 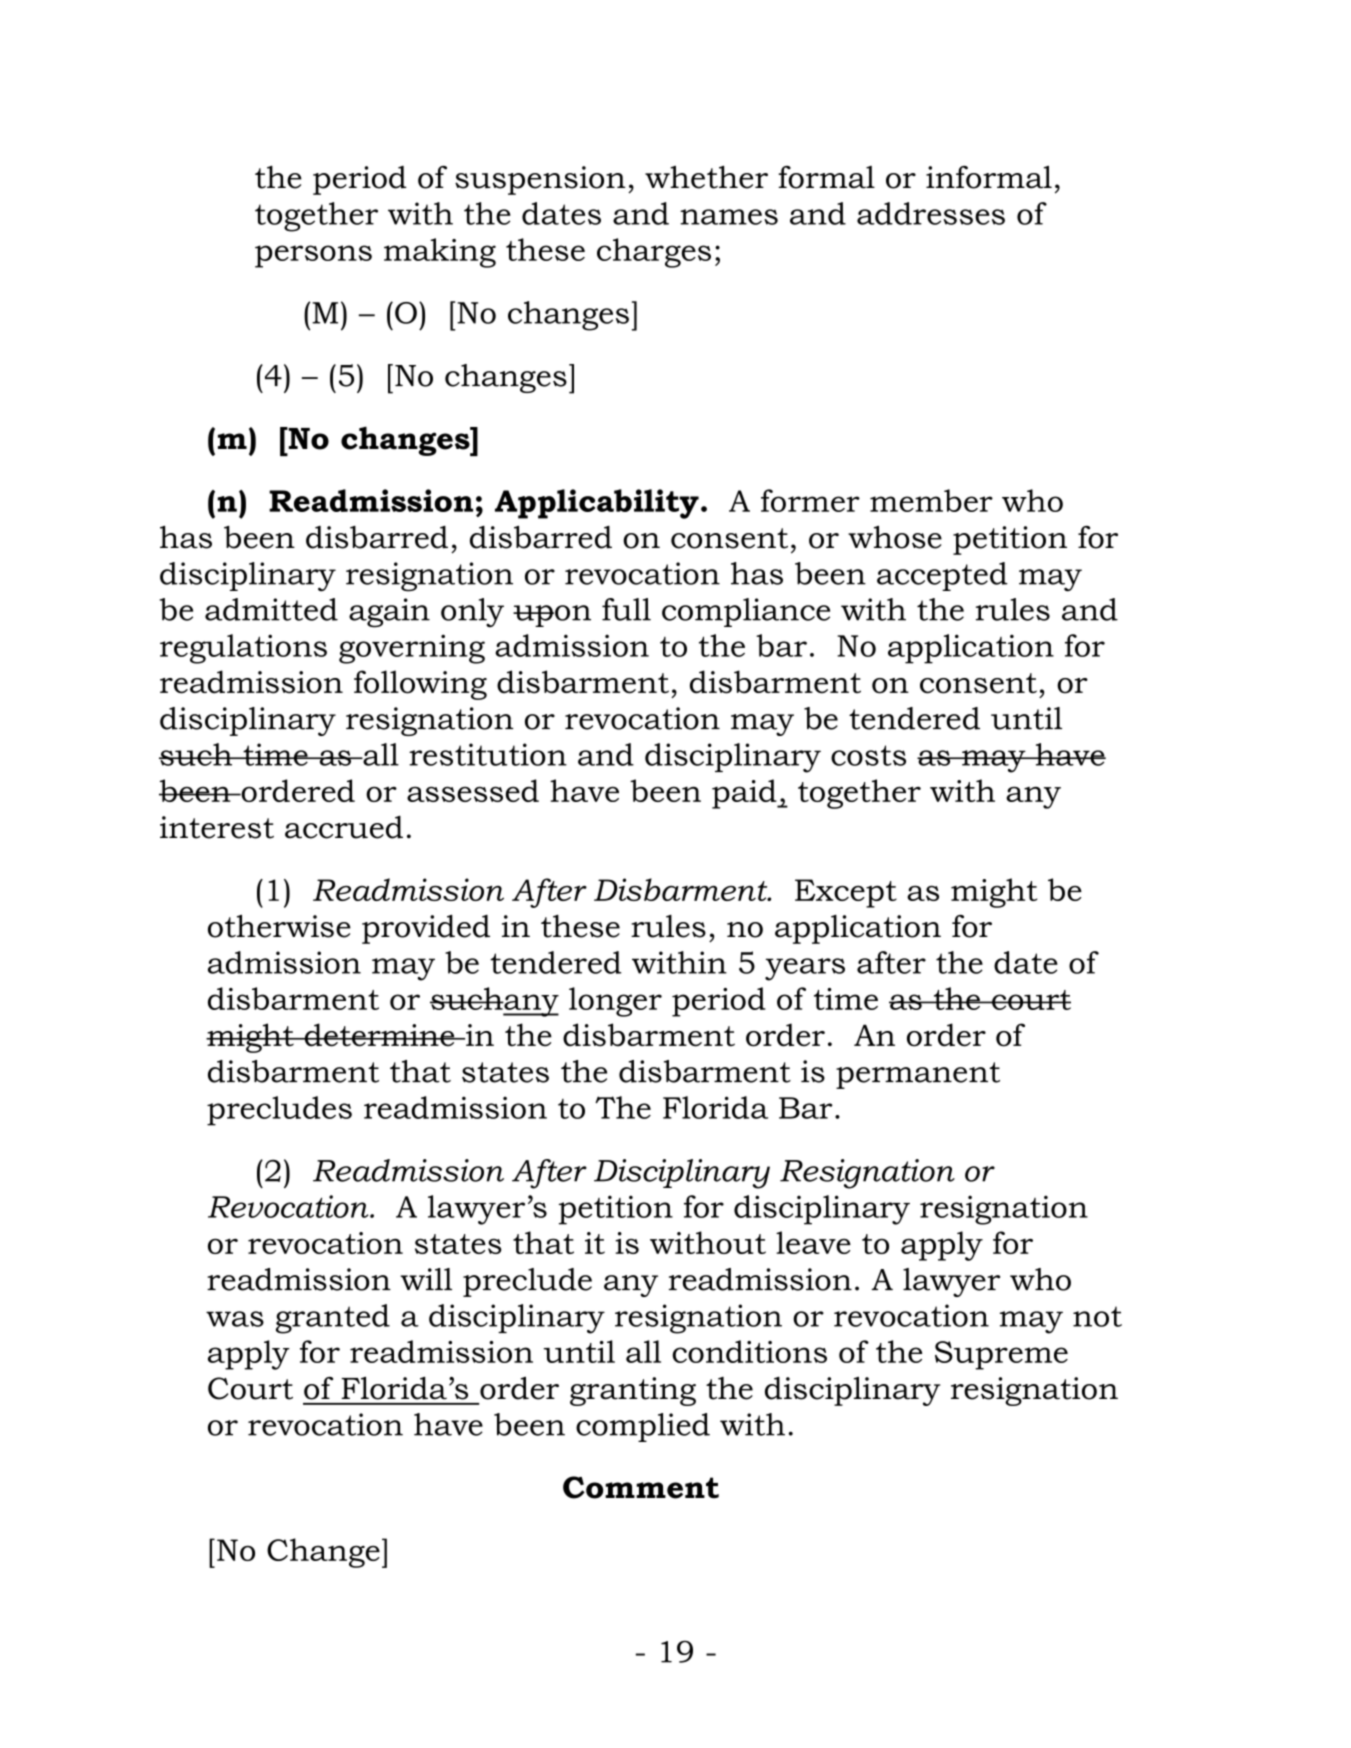 What do you see at coordinates (745, 794) in the screenshot?
I see `paid` at bounding box center [745, 794].
